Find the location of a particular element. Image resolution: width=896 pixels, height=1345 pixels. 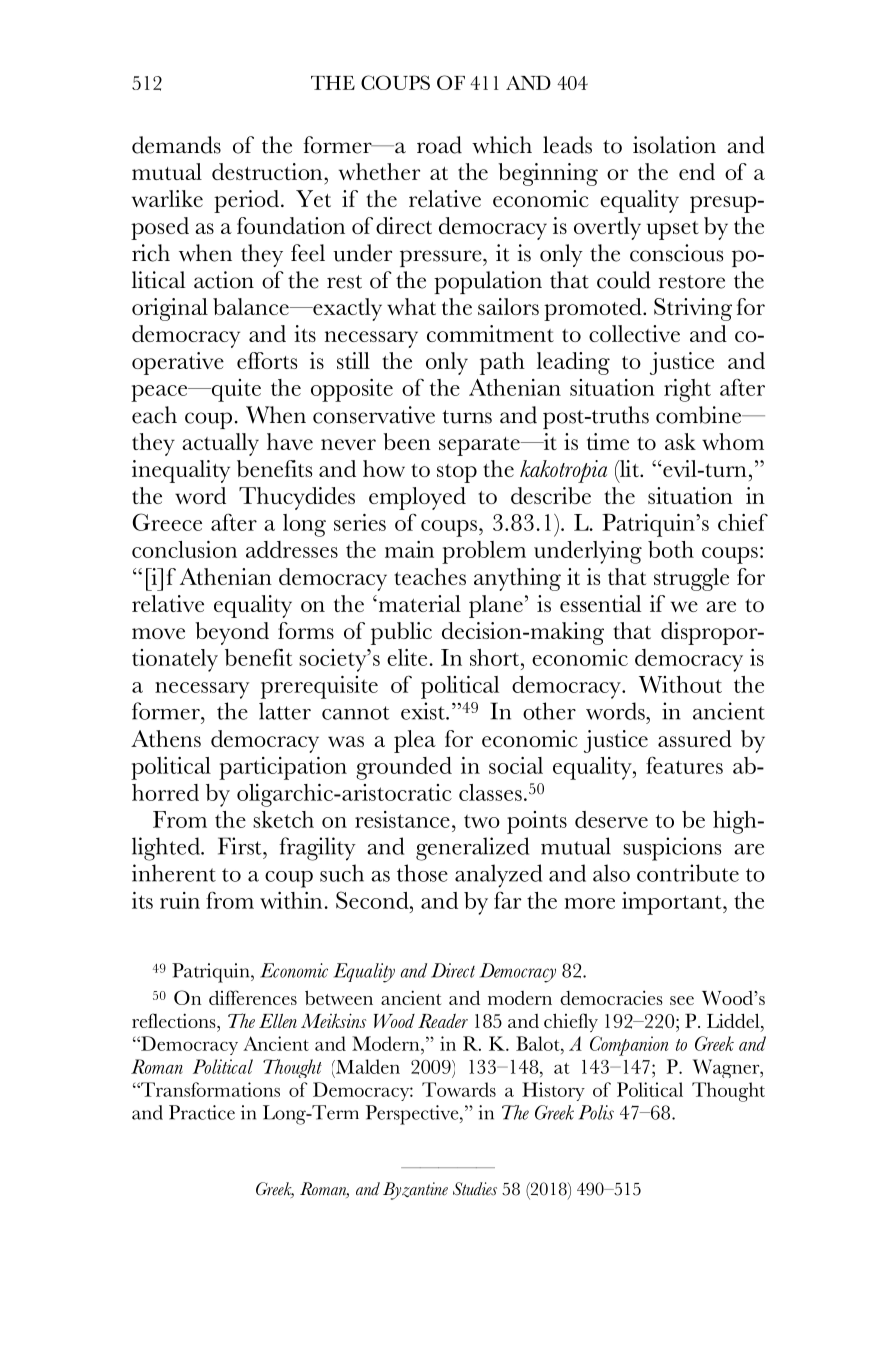

period is located at coordinates (248, 201).
